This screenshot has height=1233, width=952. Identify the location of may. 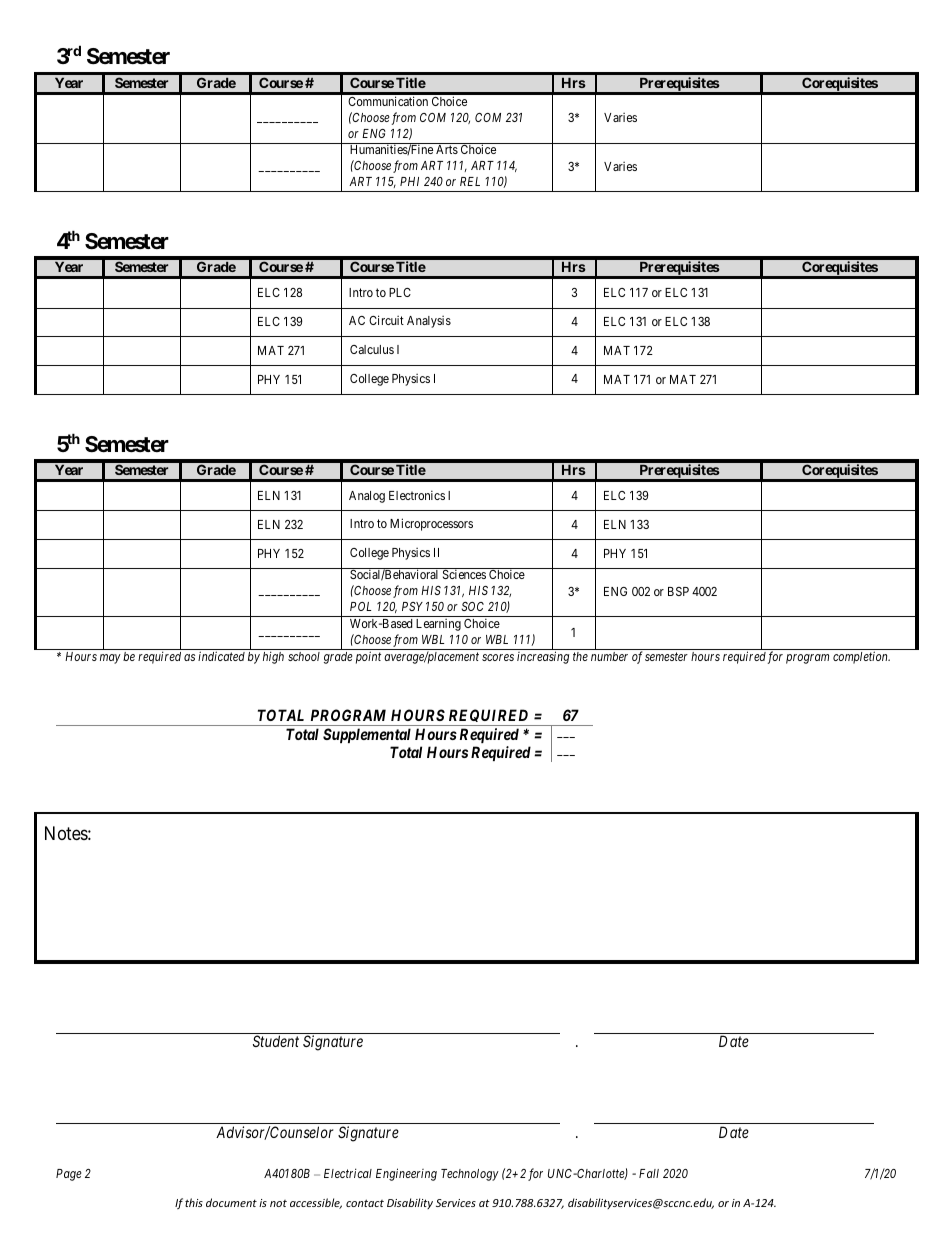
(110, 659).
